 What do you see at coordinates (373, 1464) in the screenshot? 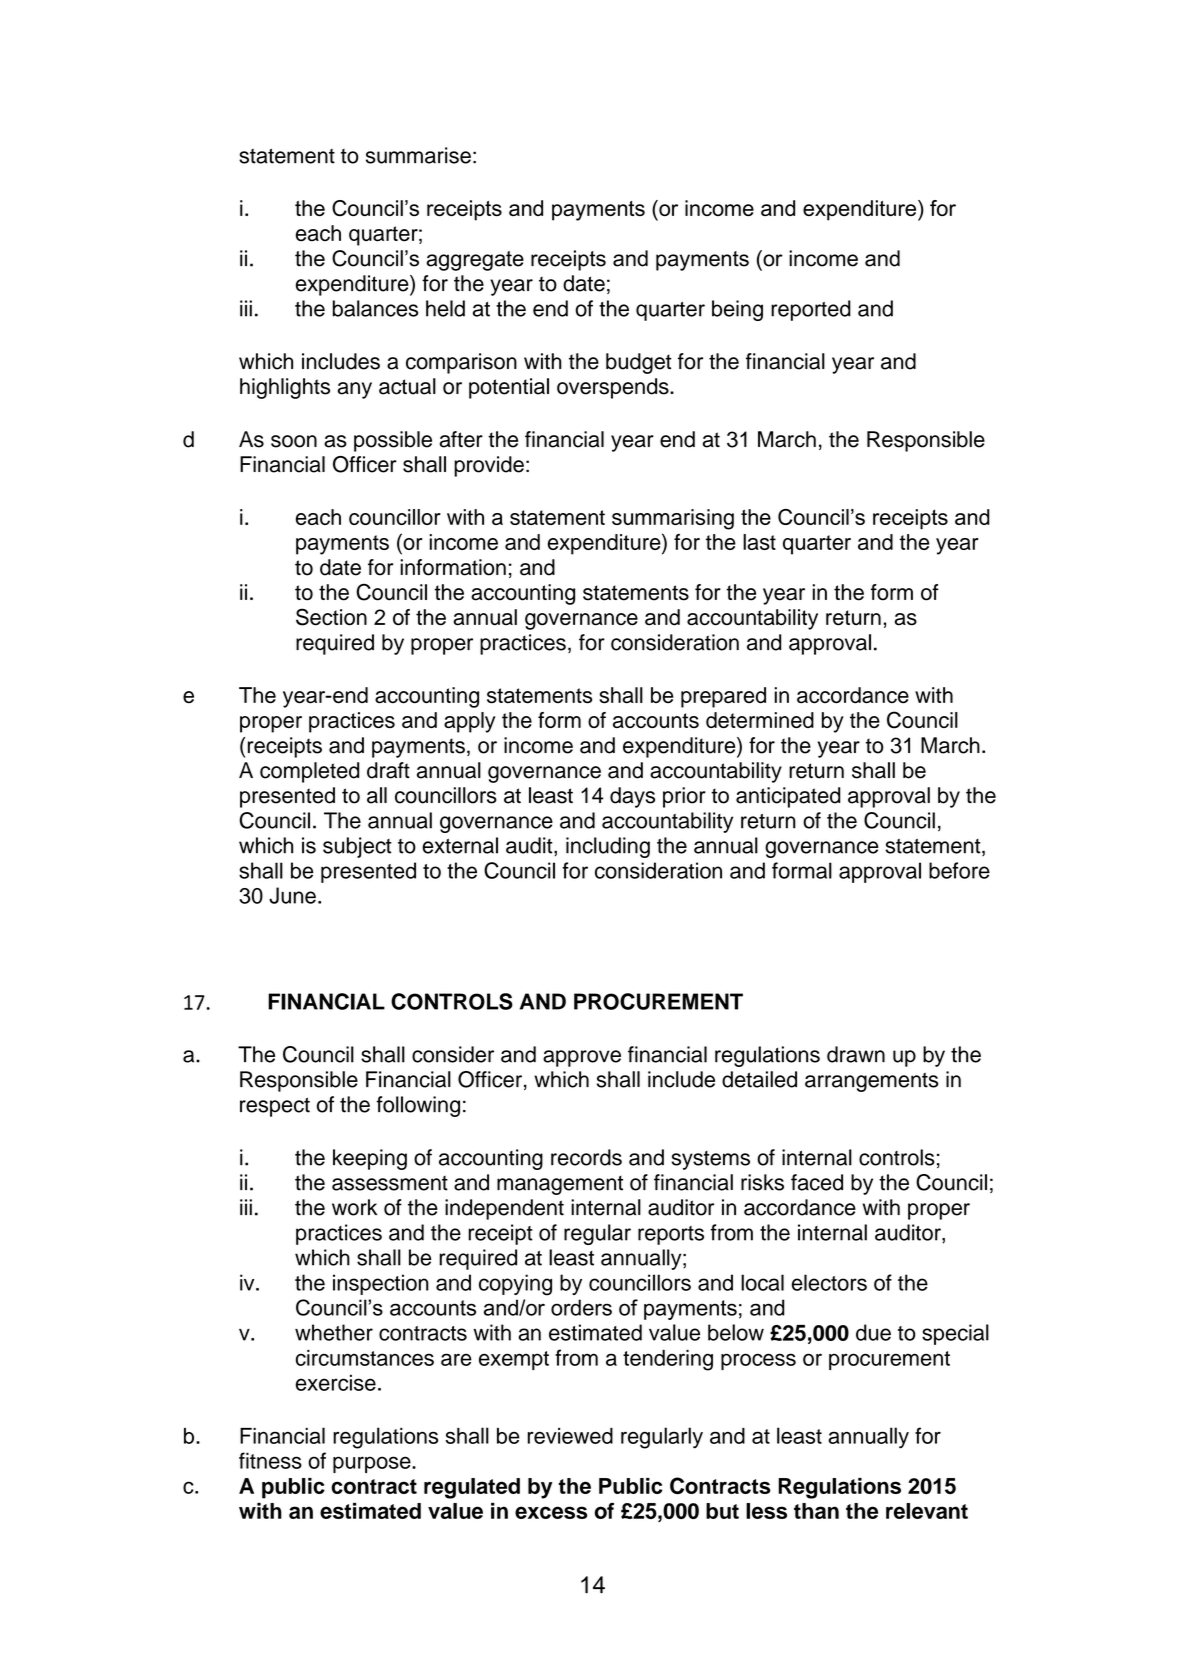
I see `purpose` at bounding box center [373, 1464].
